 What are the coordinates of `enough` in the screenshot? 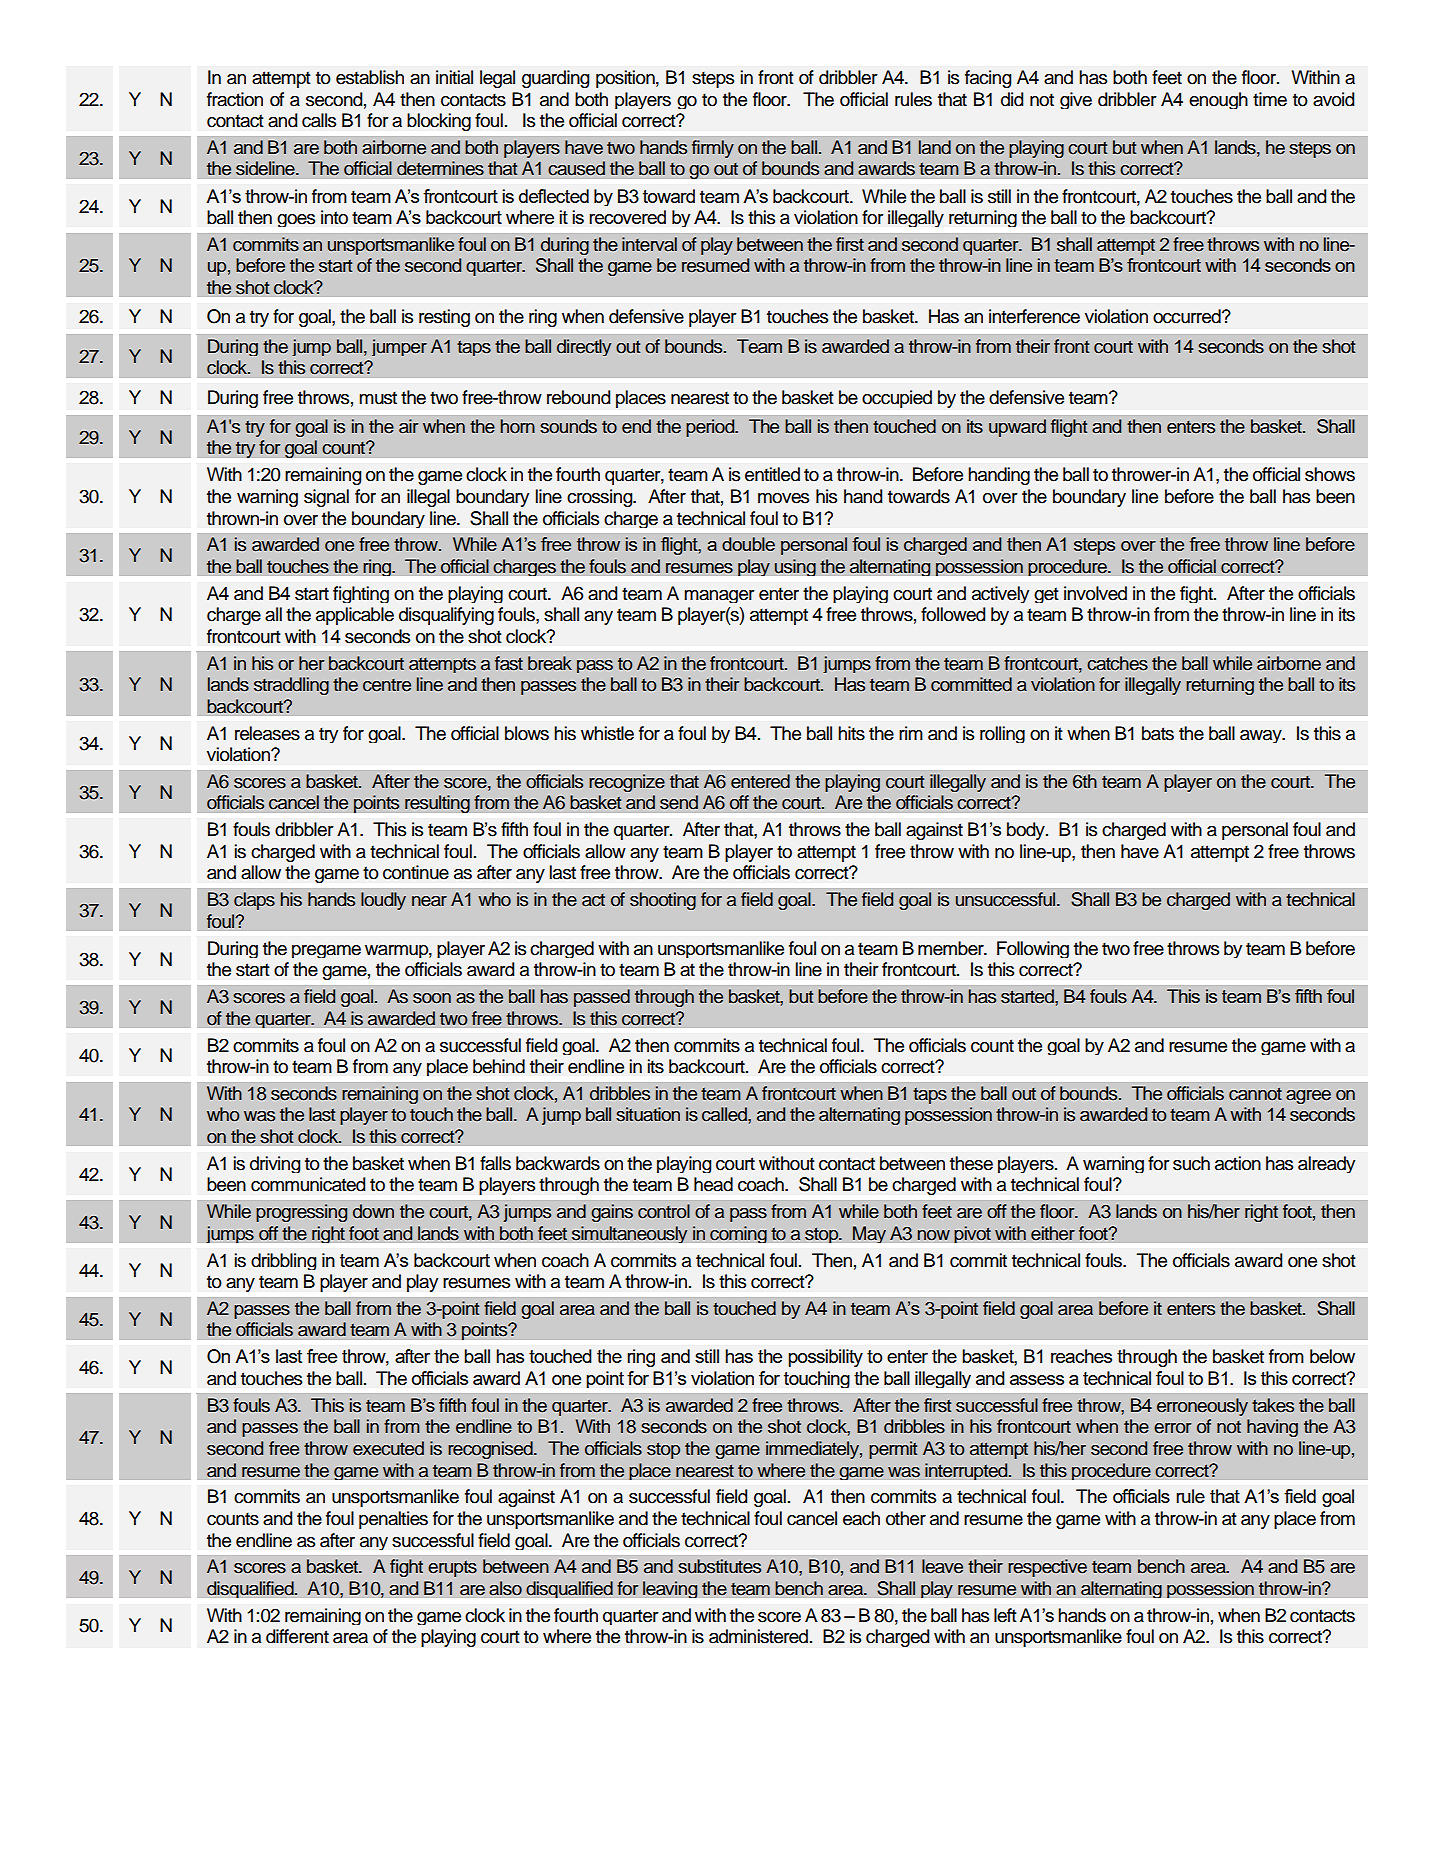 It's located at (1218, 100).
